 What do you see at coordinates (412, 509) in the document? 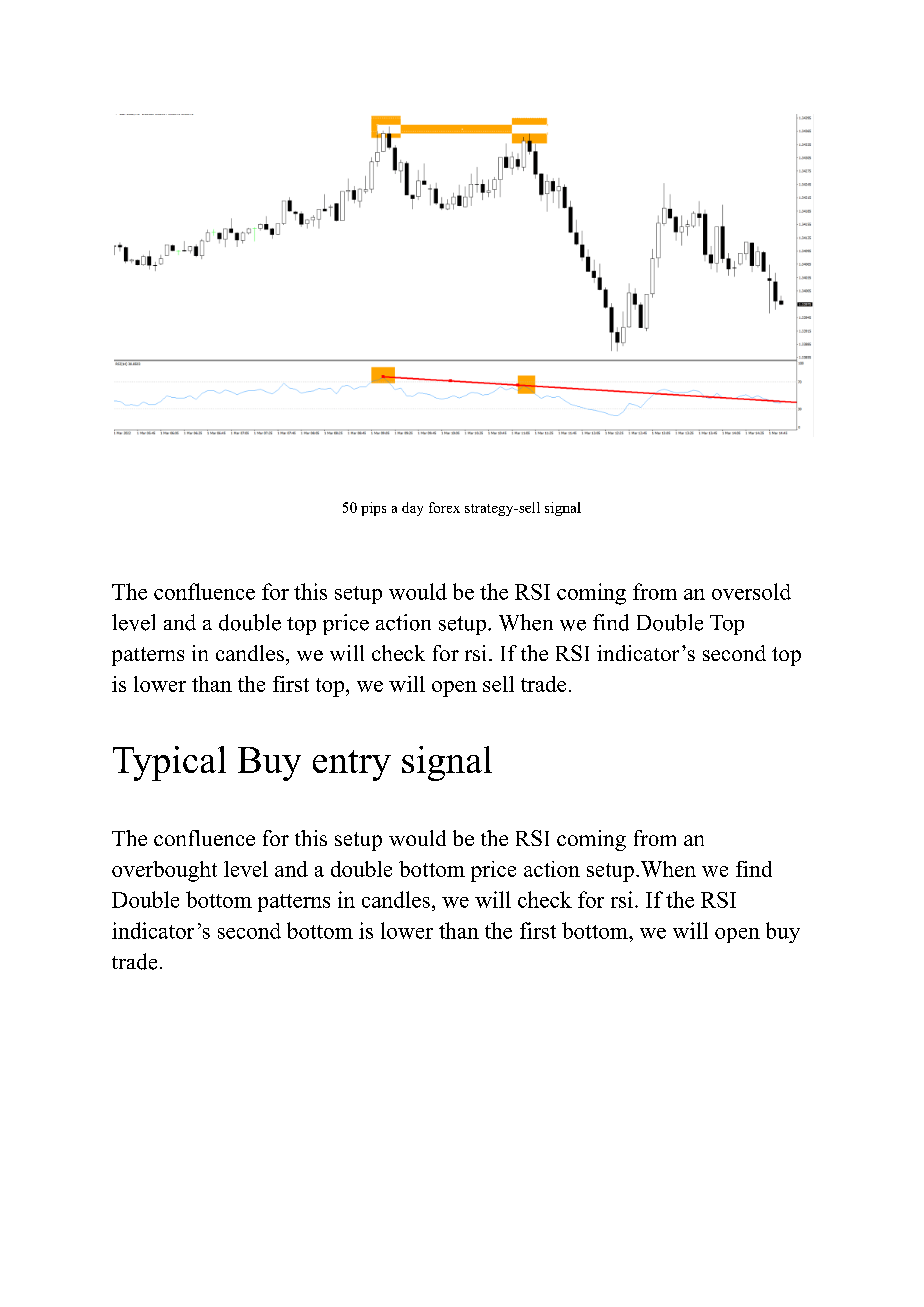
I see `day` at bounding box center [412, 509].
